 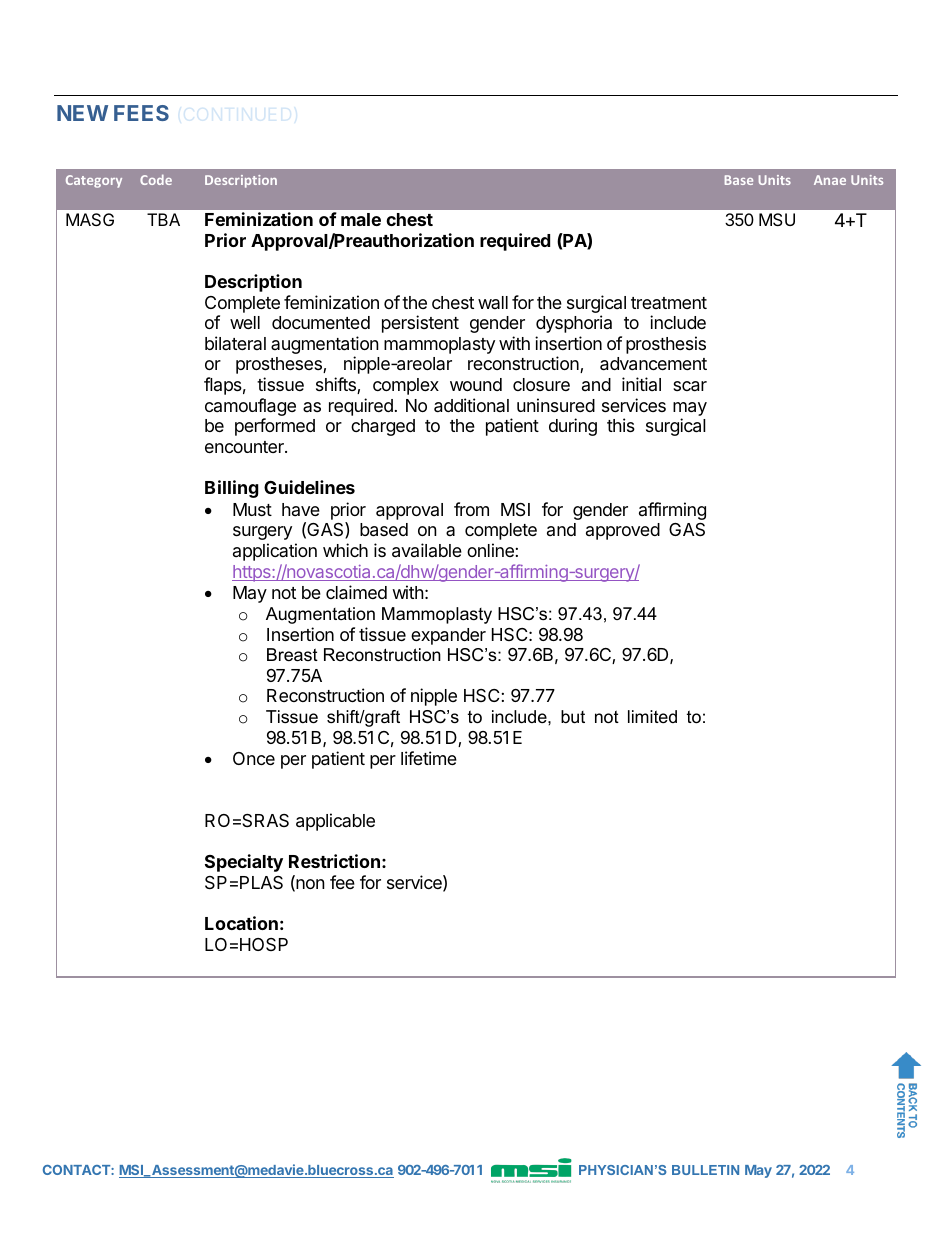 What do you see at coordinates (777, 219) in the document?
I see `MSU` at bounding box center [777, 219].
